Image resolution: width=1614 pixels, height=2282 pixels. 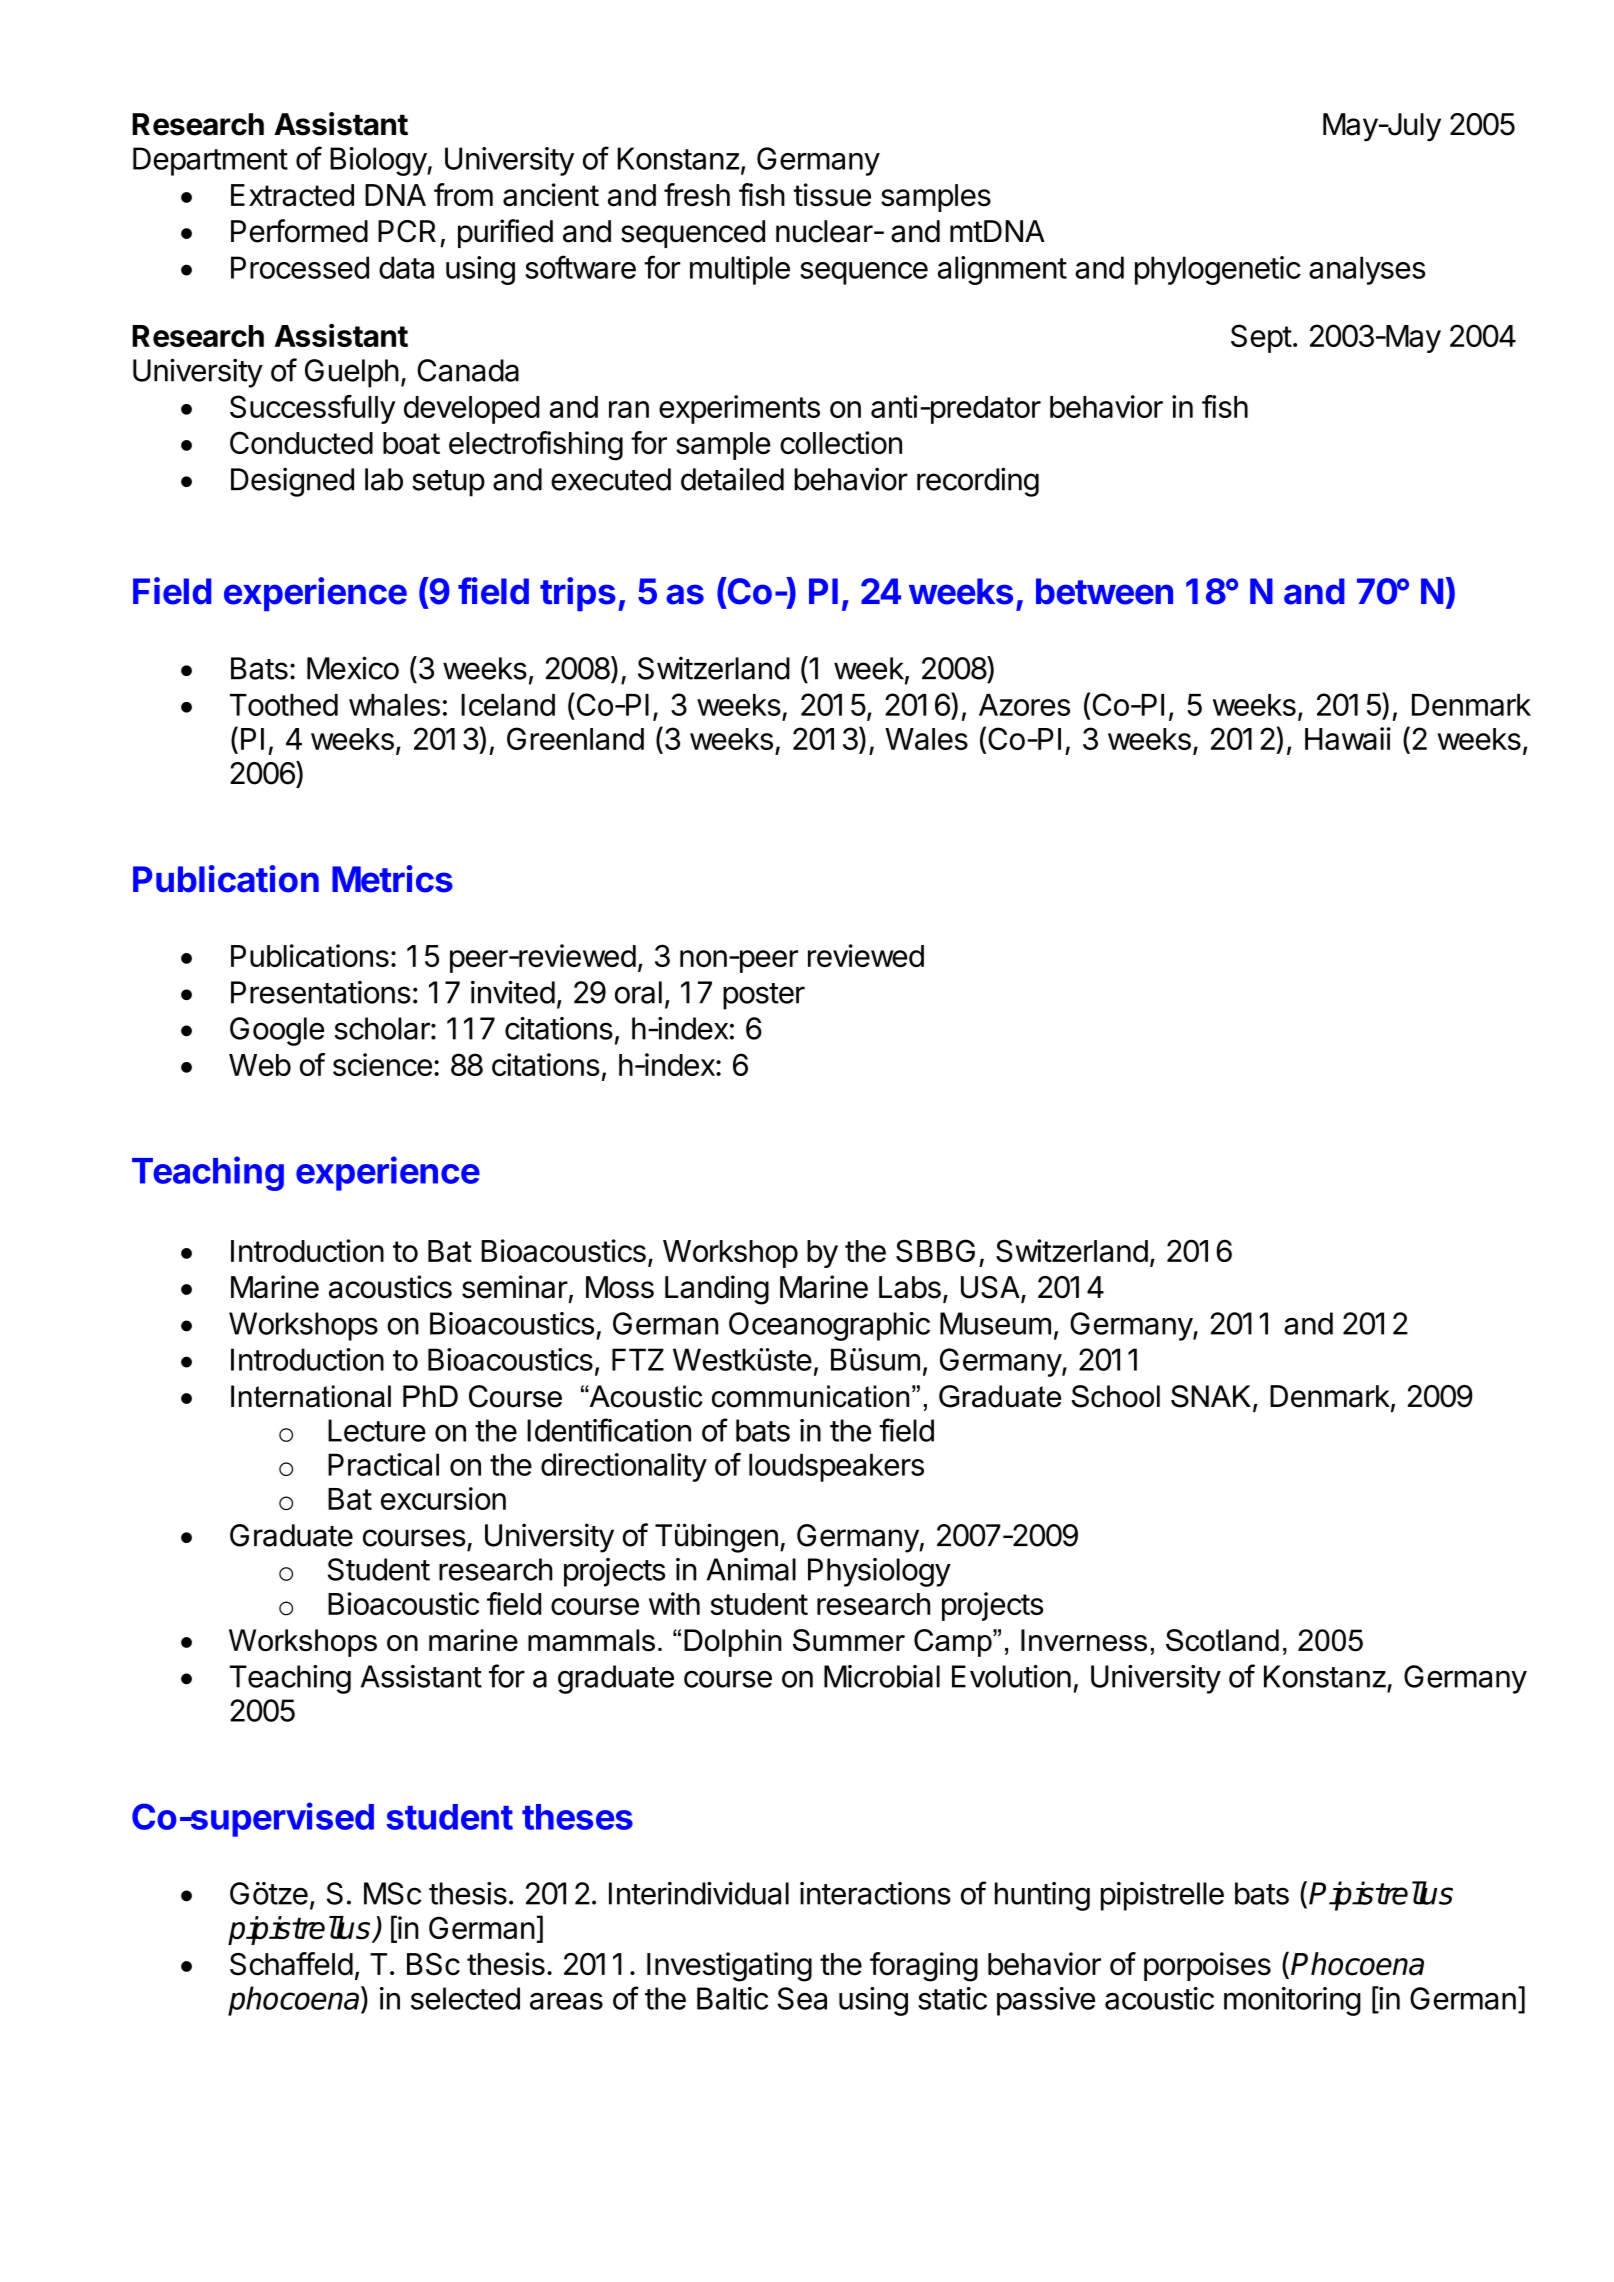 What do you see at coordinates (465, 1998) in the document?
I see `selected` at bounding box center [465, 1998].
